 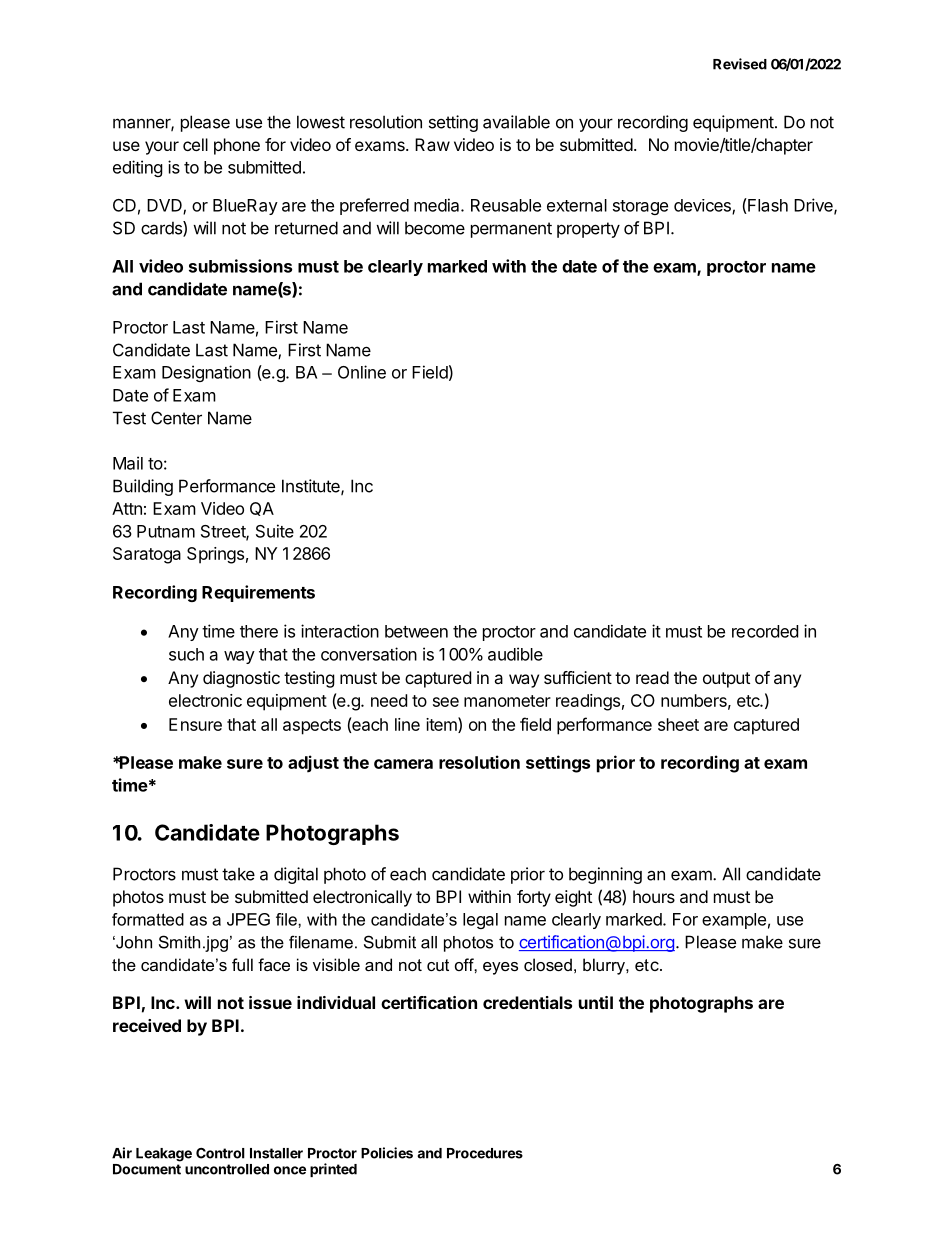 What do you see at coordinates (164, 1155) in the page?
I see `Leakage` at bounding box center [164, 1155].
